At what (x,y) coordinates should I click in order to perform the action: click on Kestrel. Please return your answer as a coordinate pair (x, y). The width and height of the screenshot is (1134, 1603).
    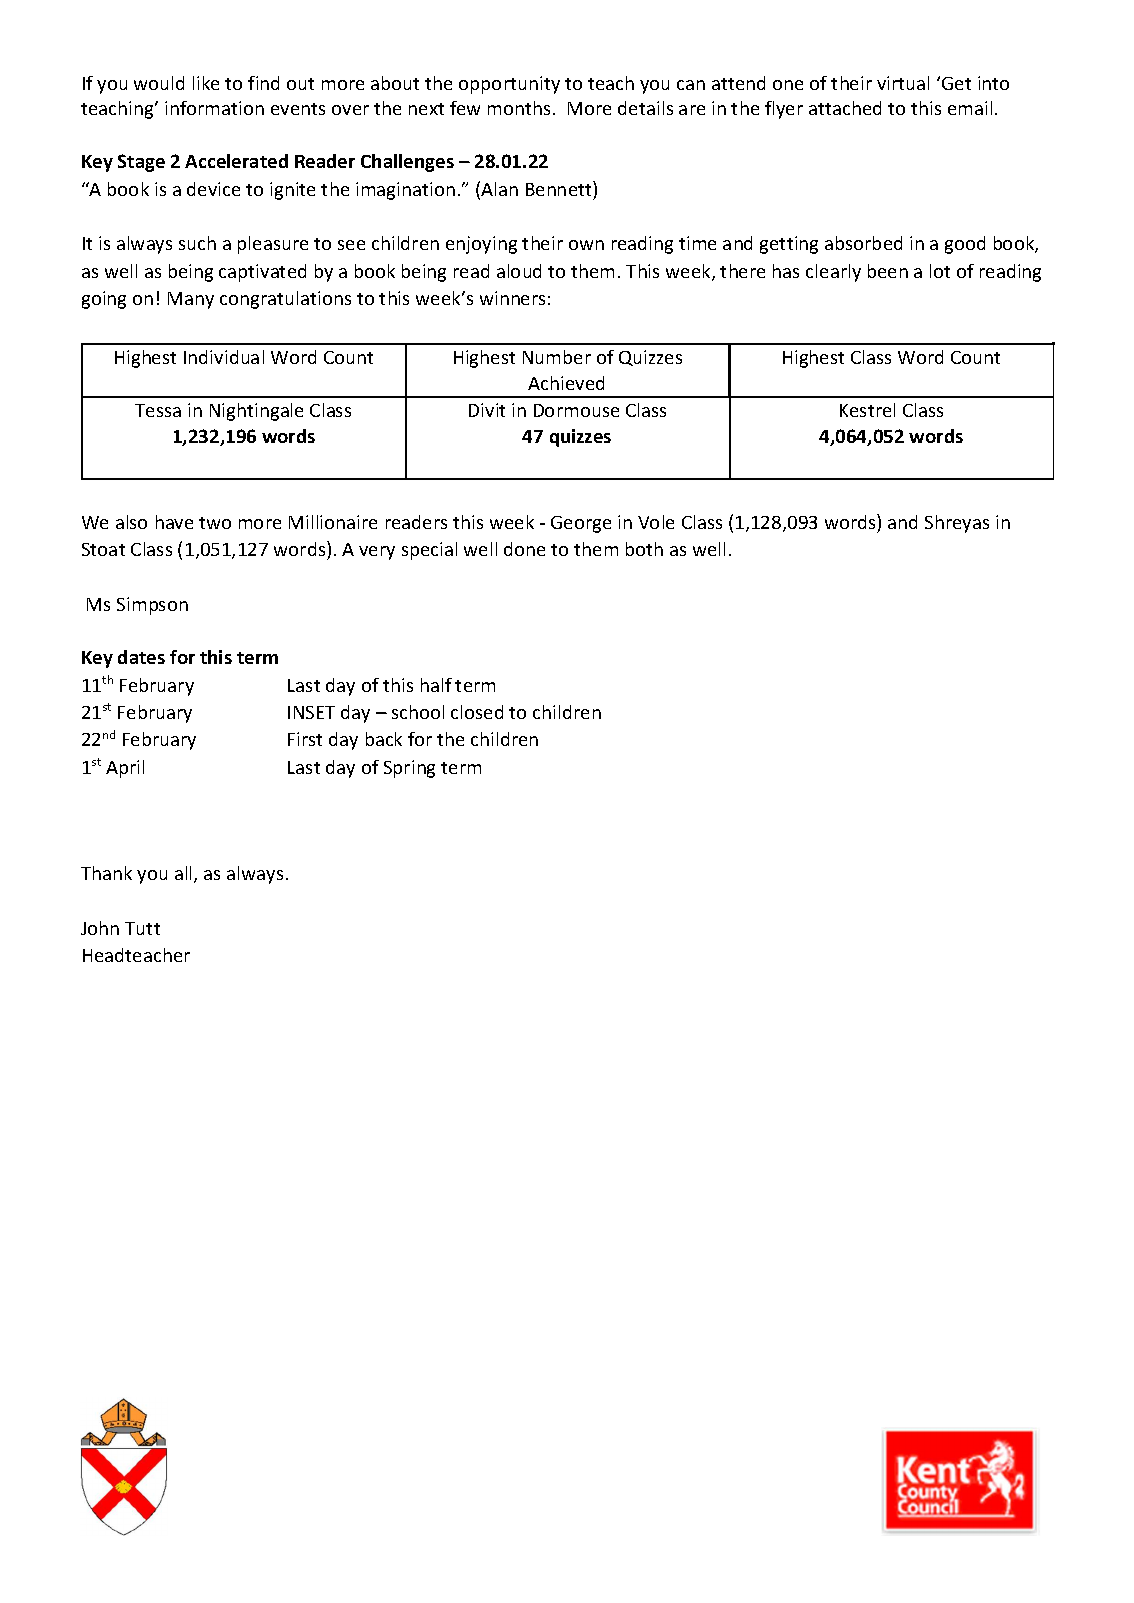
    Looking at the image, I should click on (867, 410).
